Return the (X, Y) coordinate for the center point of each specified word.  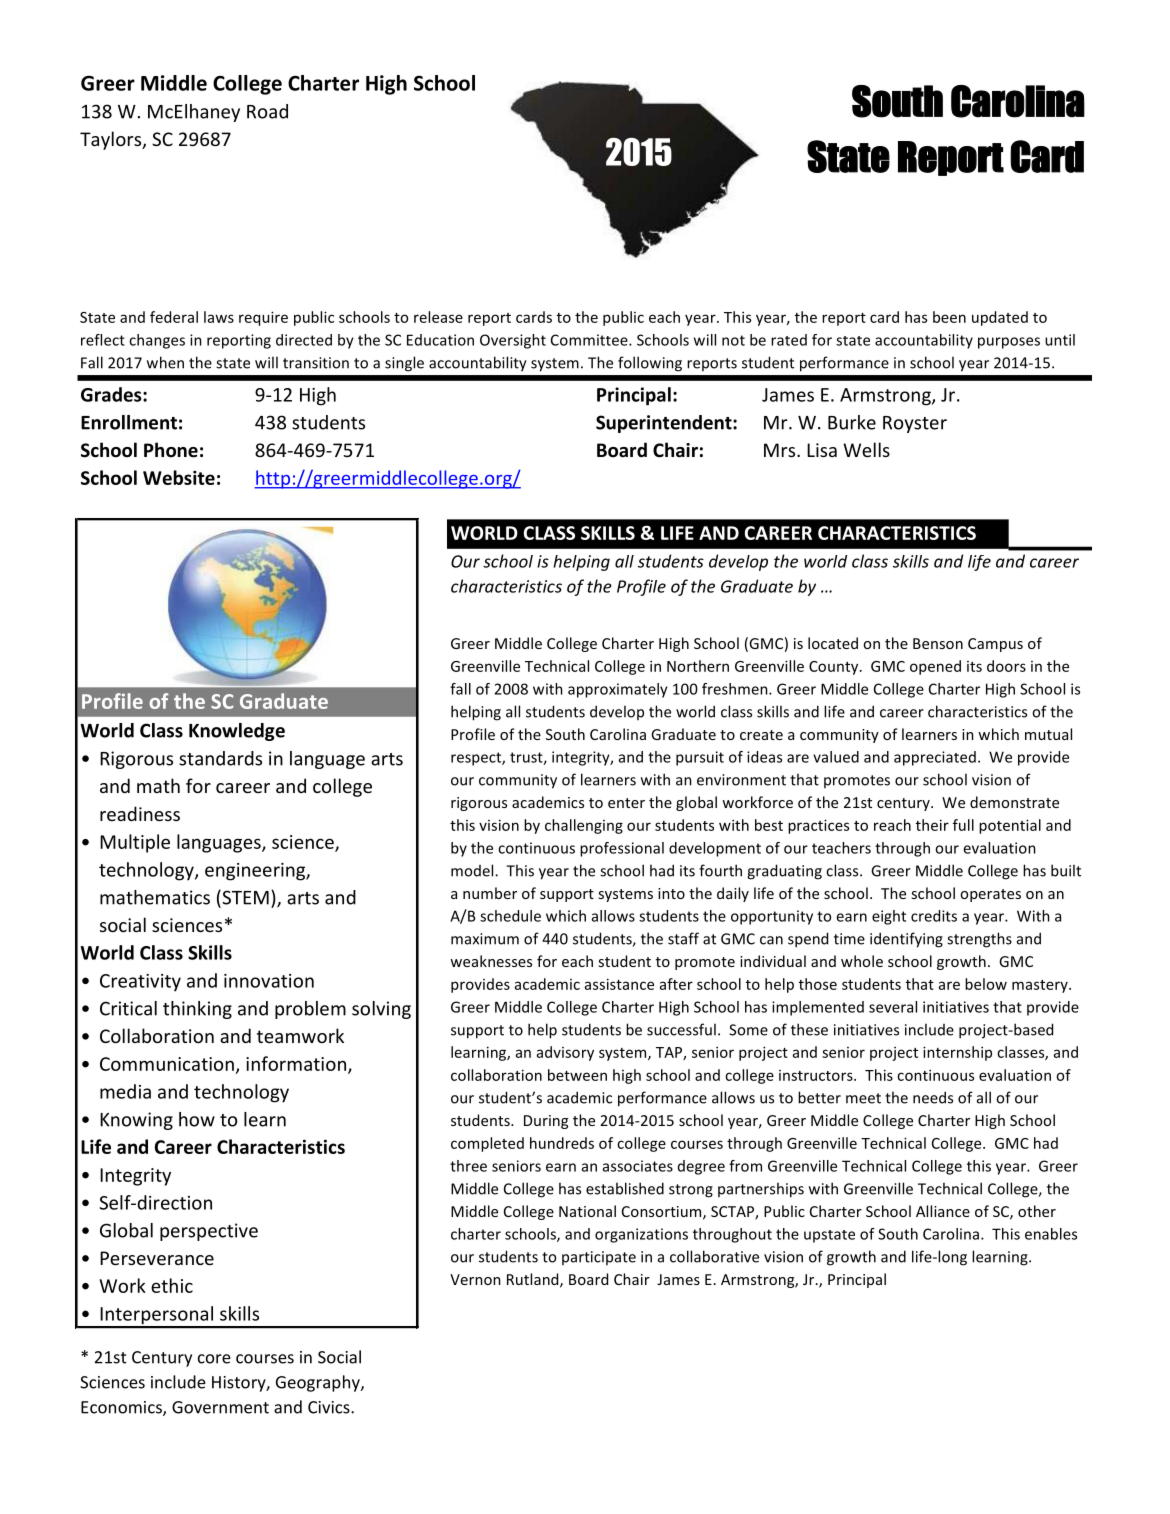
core (214, 1359)
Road (267, 111)
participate (599, 1258)
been (949, 317)
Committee (590, 340)
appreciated (935, 758)
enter (626, 803)
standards (220, 758)
